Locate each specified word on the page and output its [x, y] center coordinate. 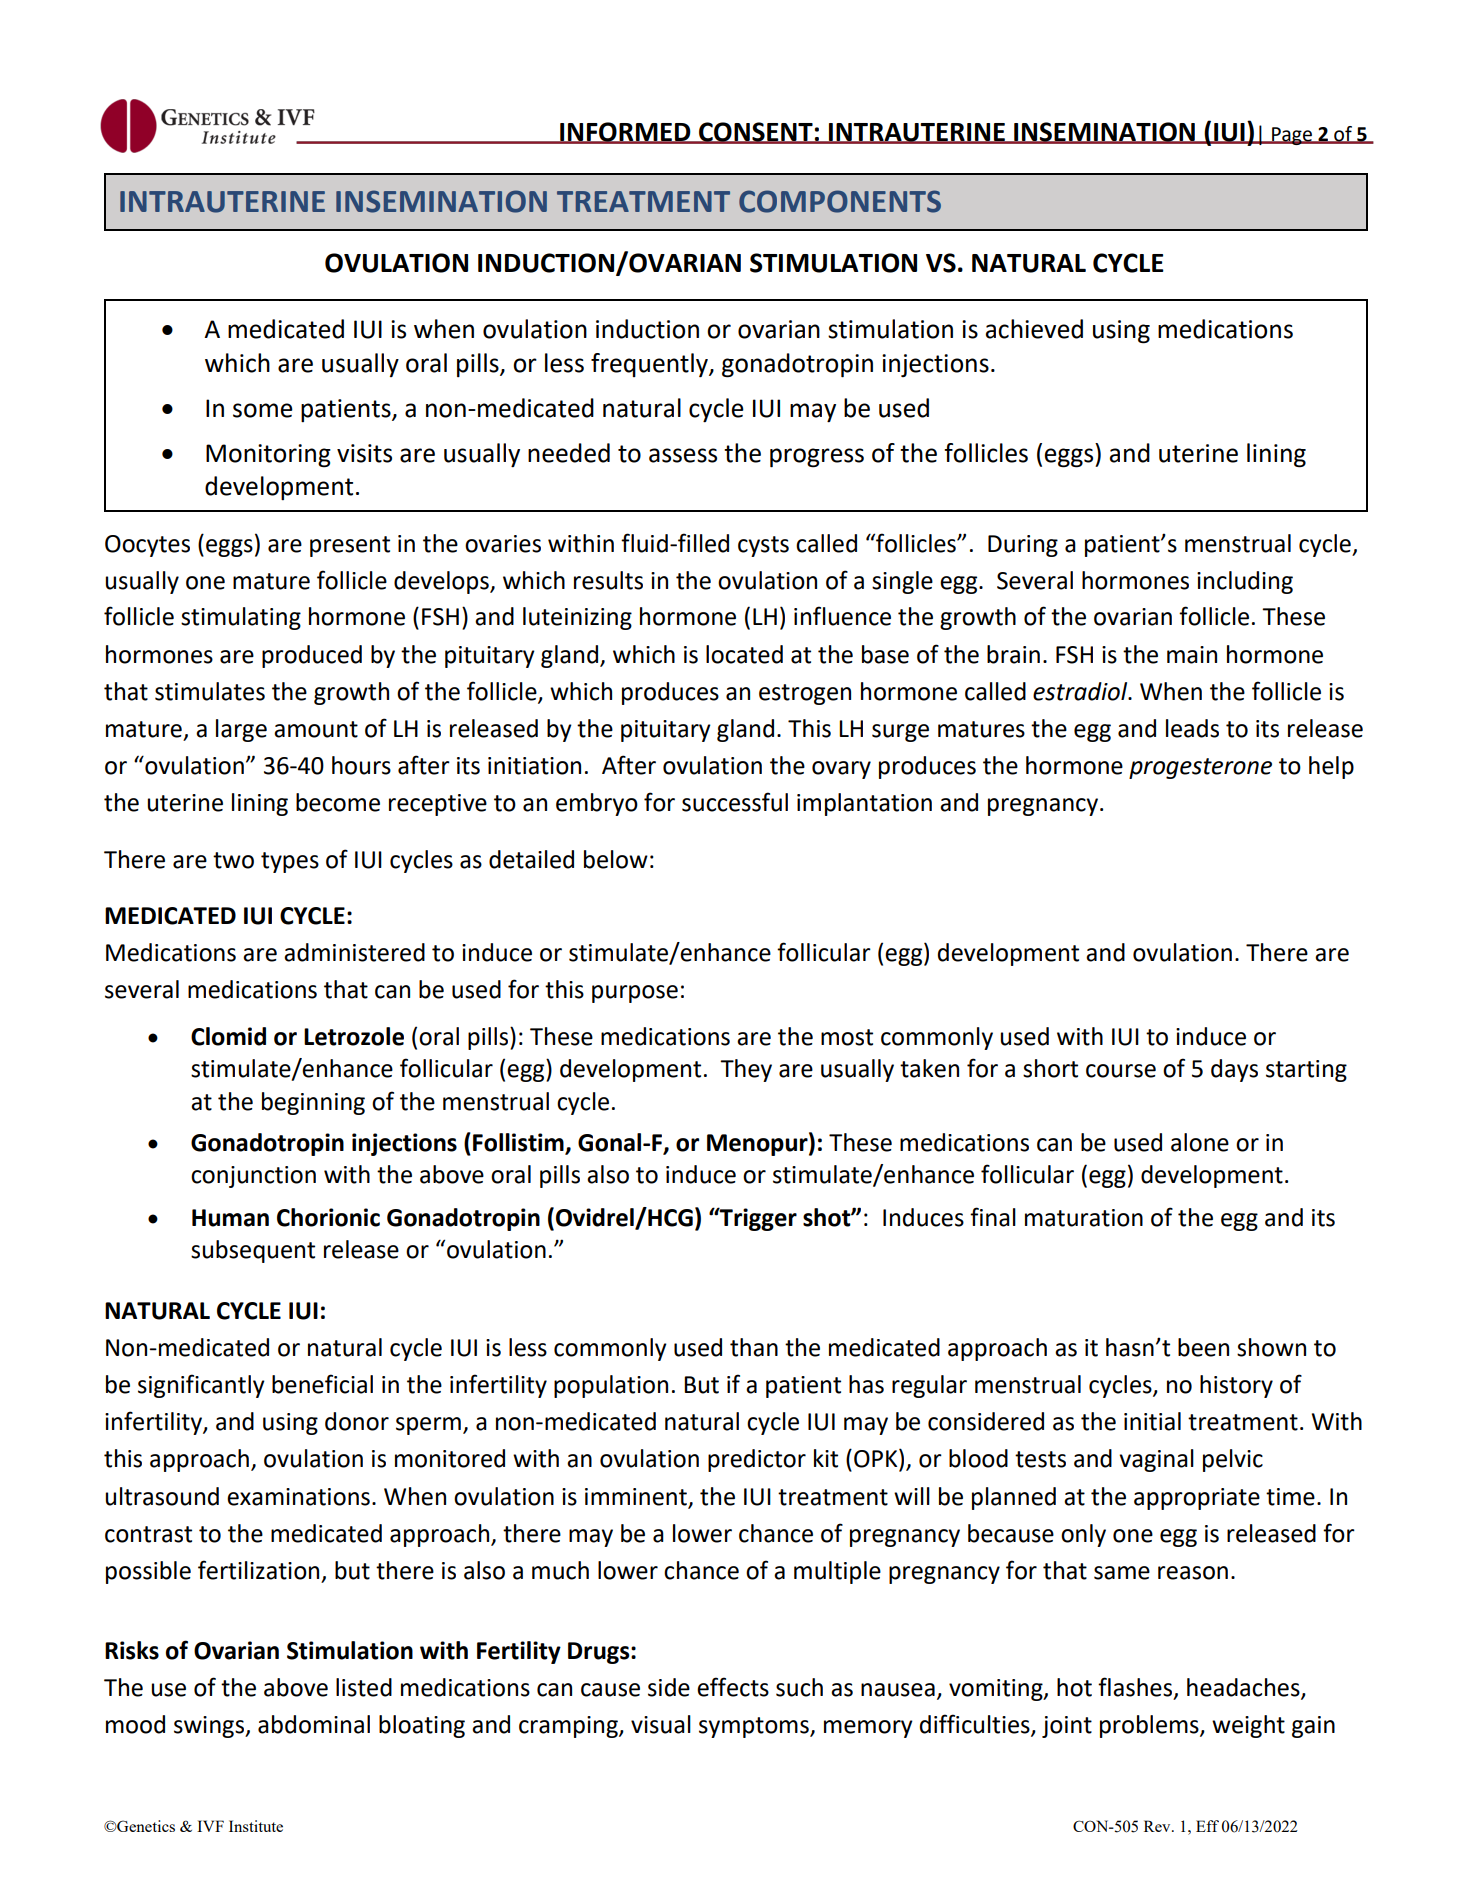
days [1234, 1070]
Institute [256, 1826]
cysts [763, 546]
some [263, 410]
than [754, 1347]
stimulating [241, 618]
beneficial [322, 1384]
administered [354, 952]
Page [1292, 136]
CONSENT [756, 133]
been [1203, 1347]
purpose [635, 994]
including [1245, 582]
